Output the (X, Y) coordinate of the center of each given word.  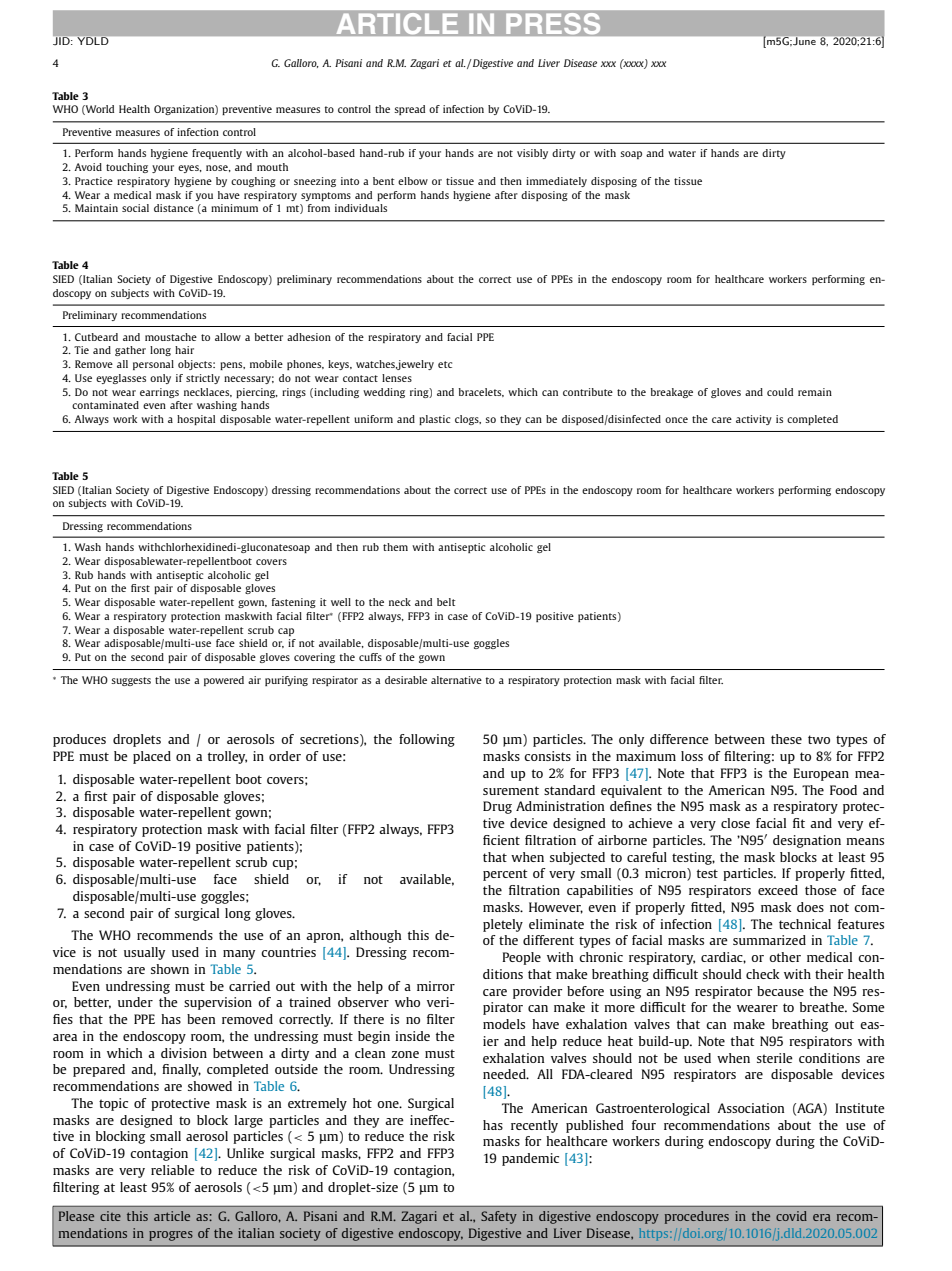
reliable (173, 1170)
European (821, 774)
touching (127, 168)
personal (153, 365)
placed (152, 757)
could (780, 392)
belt (446, 602)
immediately (556, 182)
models (504, 1024)
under (135, 1002)
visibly (532, 154)
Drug (497, 807)
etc (445, 364)
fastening (294, 603)
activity (754, 420)
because (780, 991)
